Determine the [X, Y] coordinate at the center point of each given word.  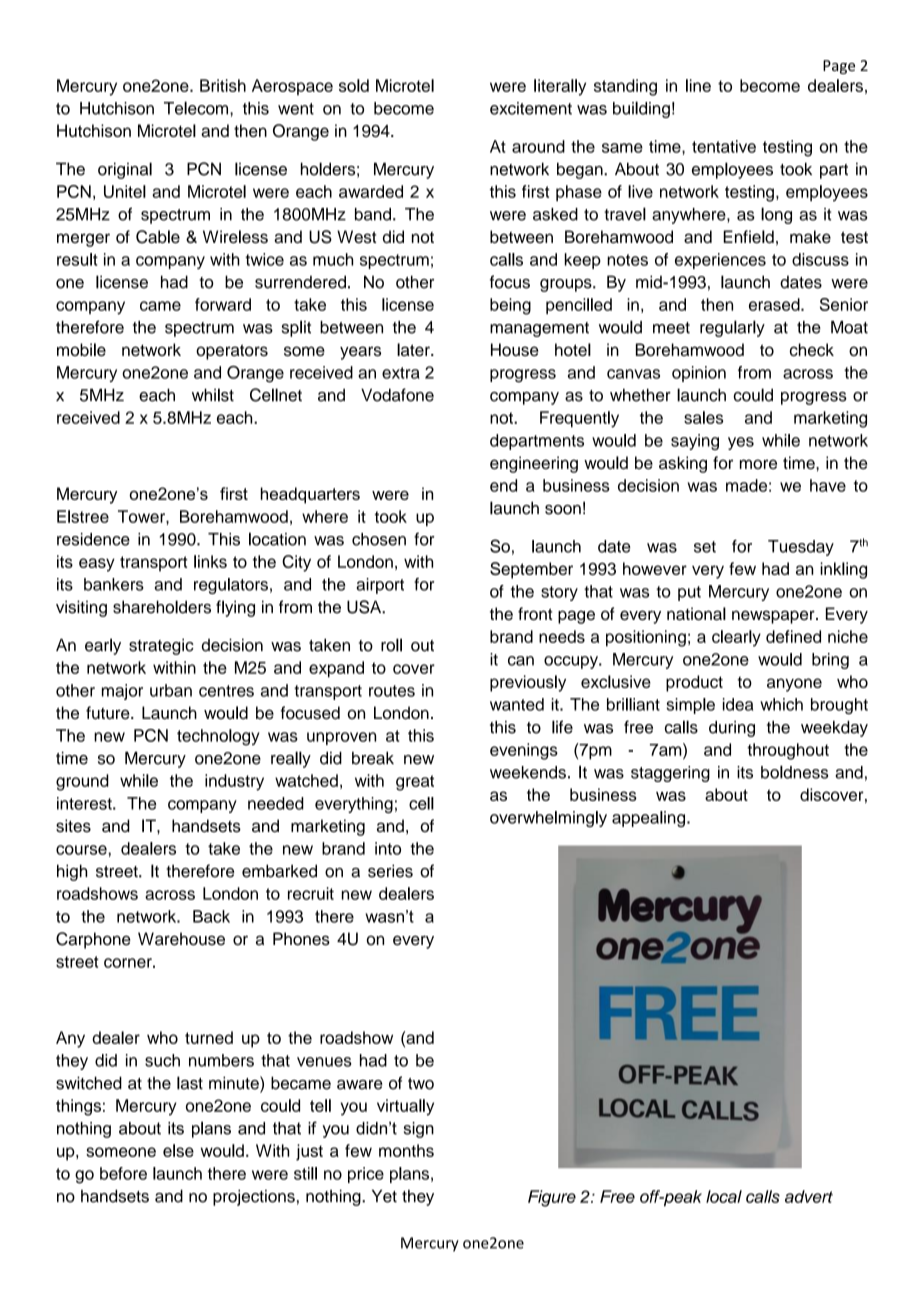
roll [391, 645]
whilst [213, 395]
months [406, 1150]
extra [401, 373]
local [724, 1196]
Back [211, 916]
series [390, 871]
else [178, 1150]
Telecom [197, 108]
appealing [650, 819]
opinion [699, 374]
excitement [531, 108]
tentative [724, 146]
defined [793, 636]
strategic [161, 646]
